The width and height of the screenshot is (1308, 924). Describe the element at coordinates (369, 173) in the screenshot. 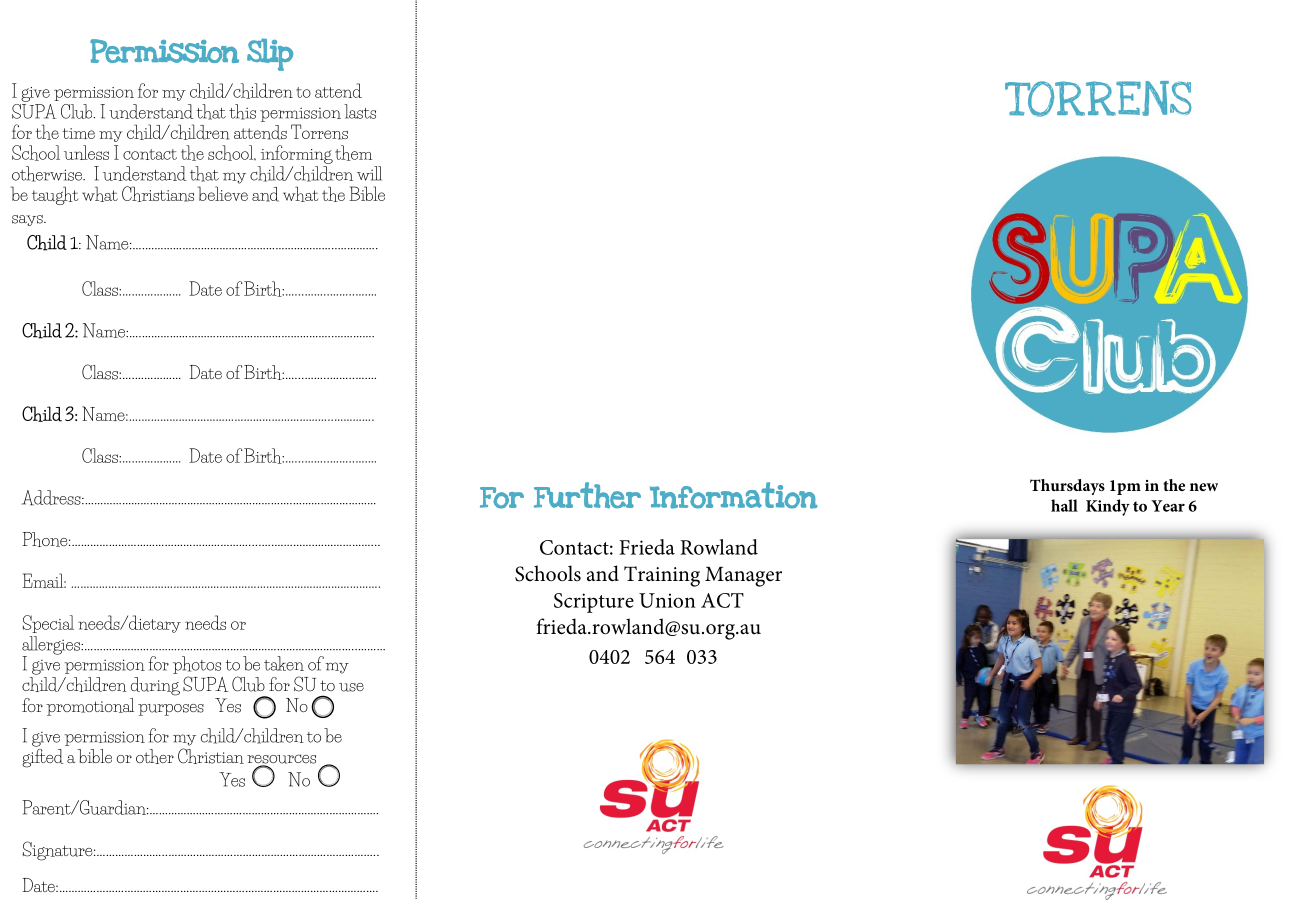

I see `will` at that location.
